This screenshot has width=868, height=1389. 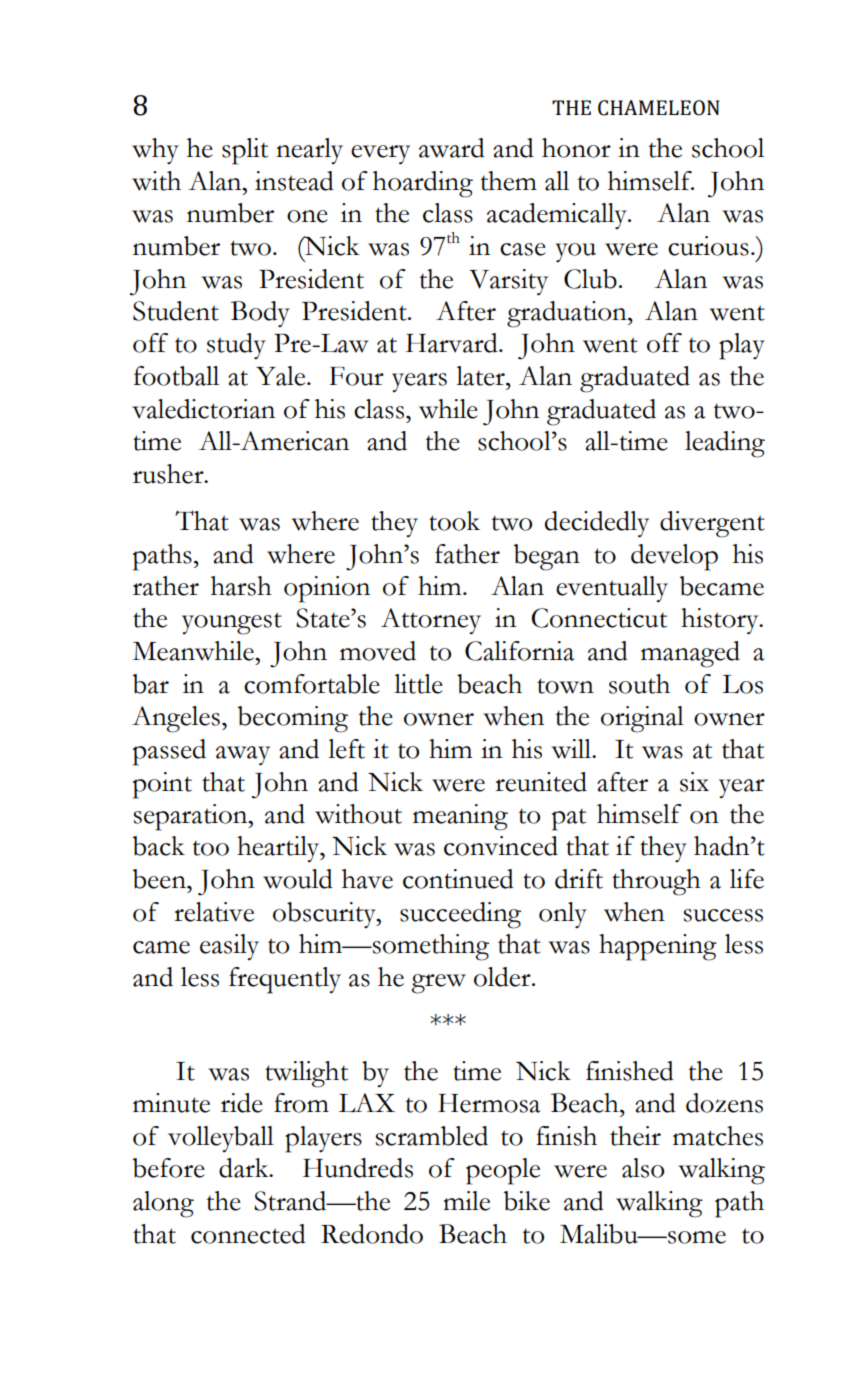 What do you see at coordinates (708, 246) in the screenshot?
I see `curious` at bounding box center [708, 246].
